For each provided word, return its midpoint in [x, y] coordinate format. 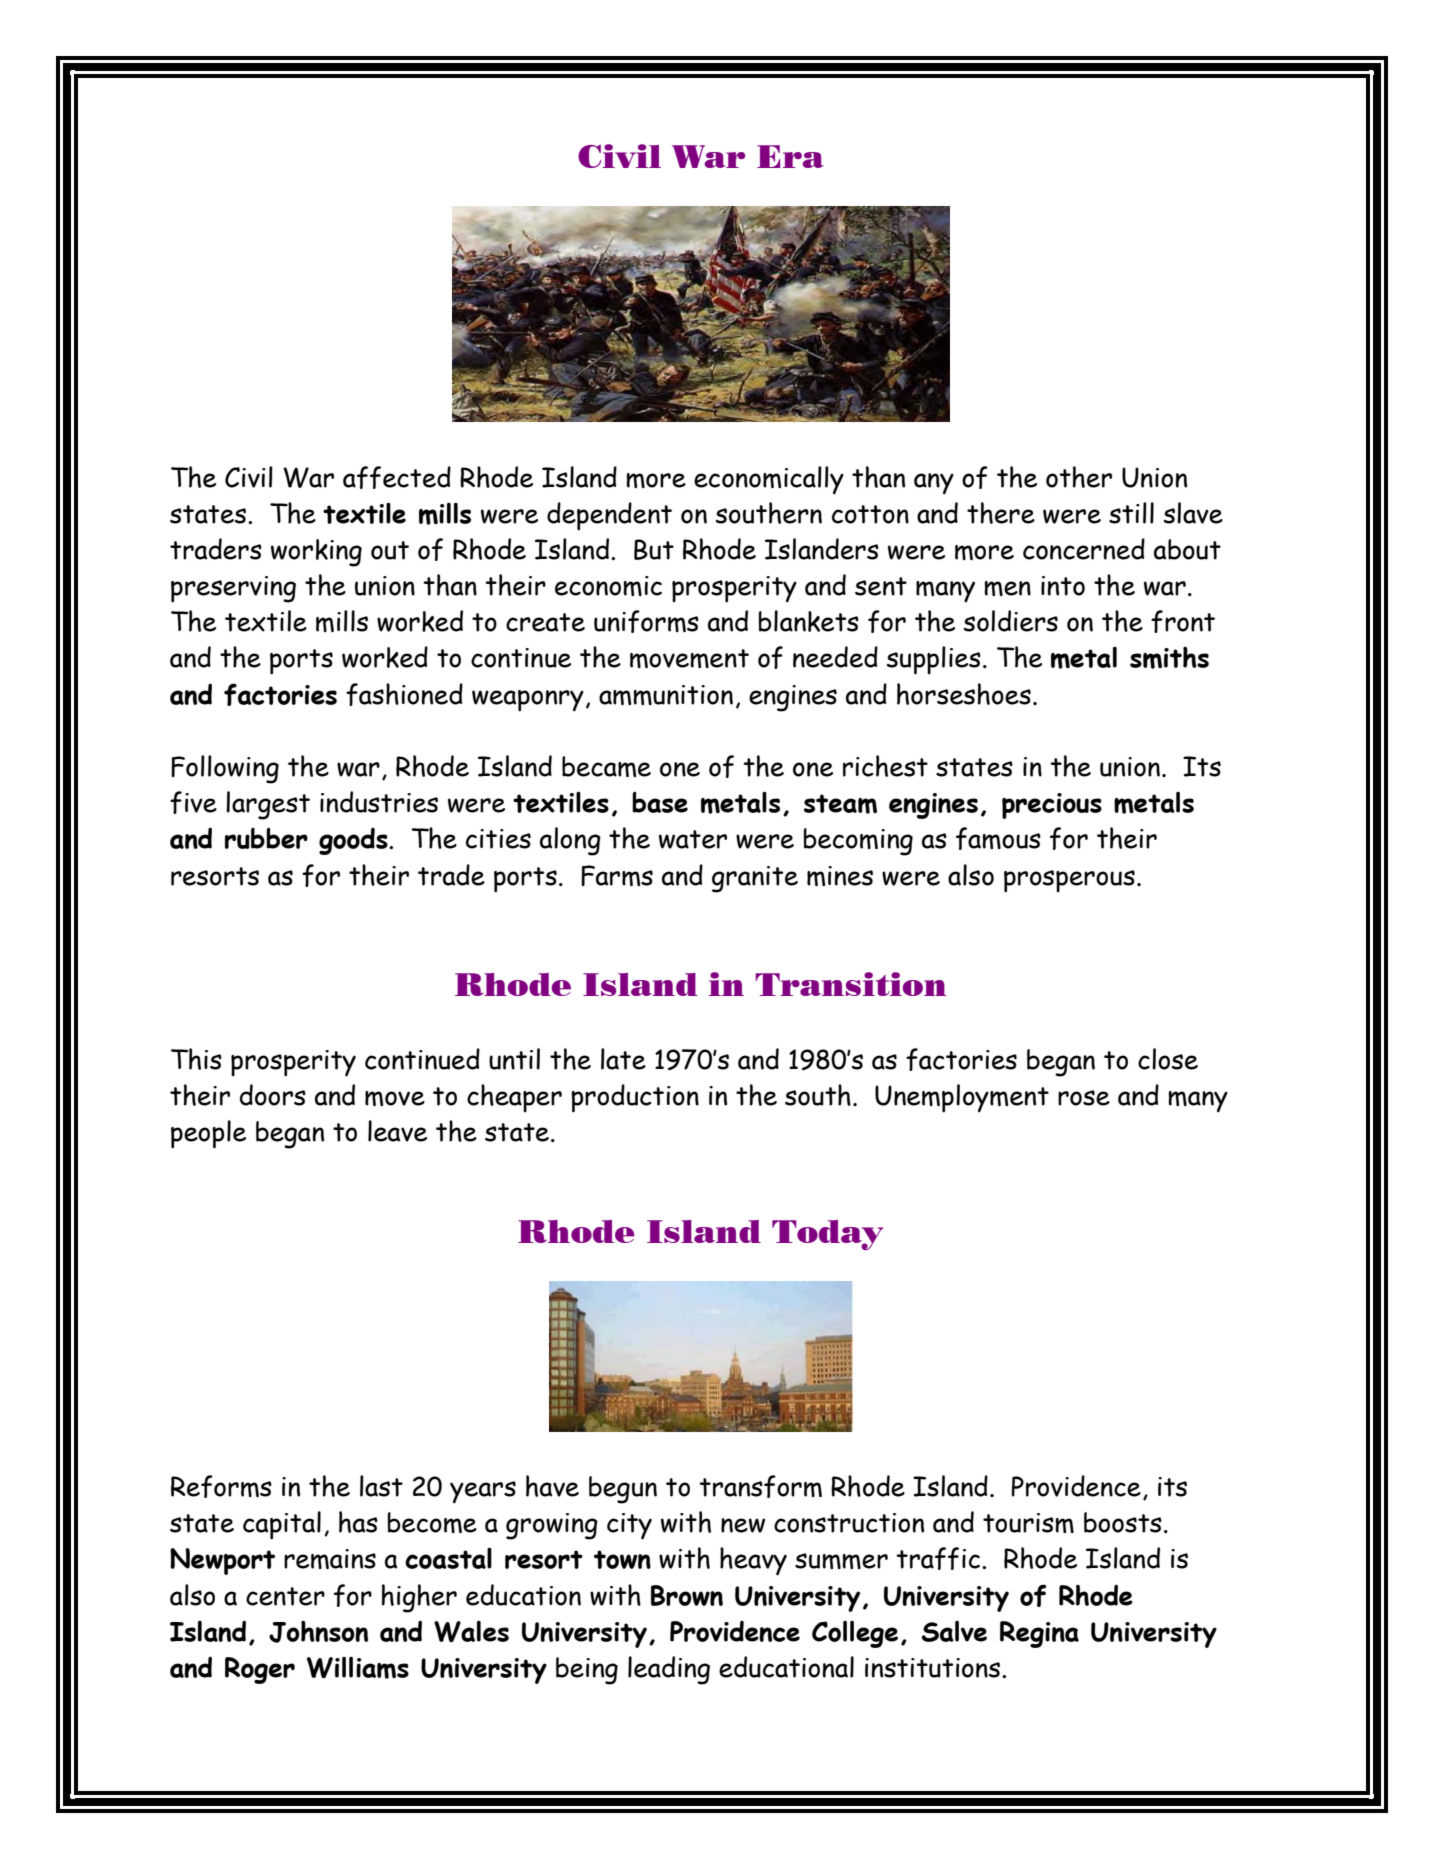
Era [790, 156]
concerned [1084, 549]
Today [827, 1235]
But [654, 549]
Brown [687, 1595]
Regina [1039, 1634]
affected [397, 477]
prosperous [1069, 881]
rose [1084, 1098]
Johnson [318, 1631]
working [316, 553]
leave [397, 1131]
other [1079, 477]
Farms [617, 875]
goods [354, 841]
